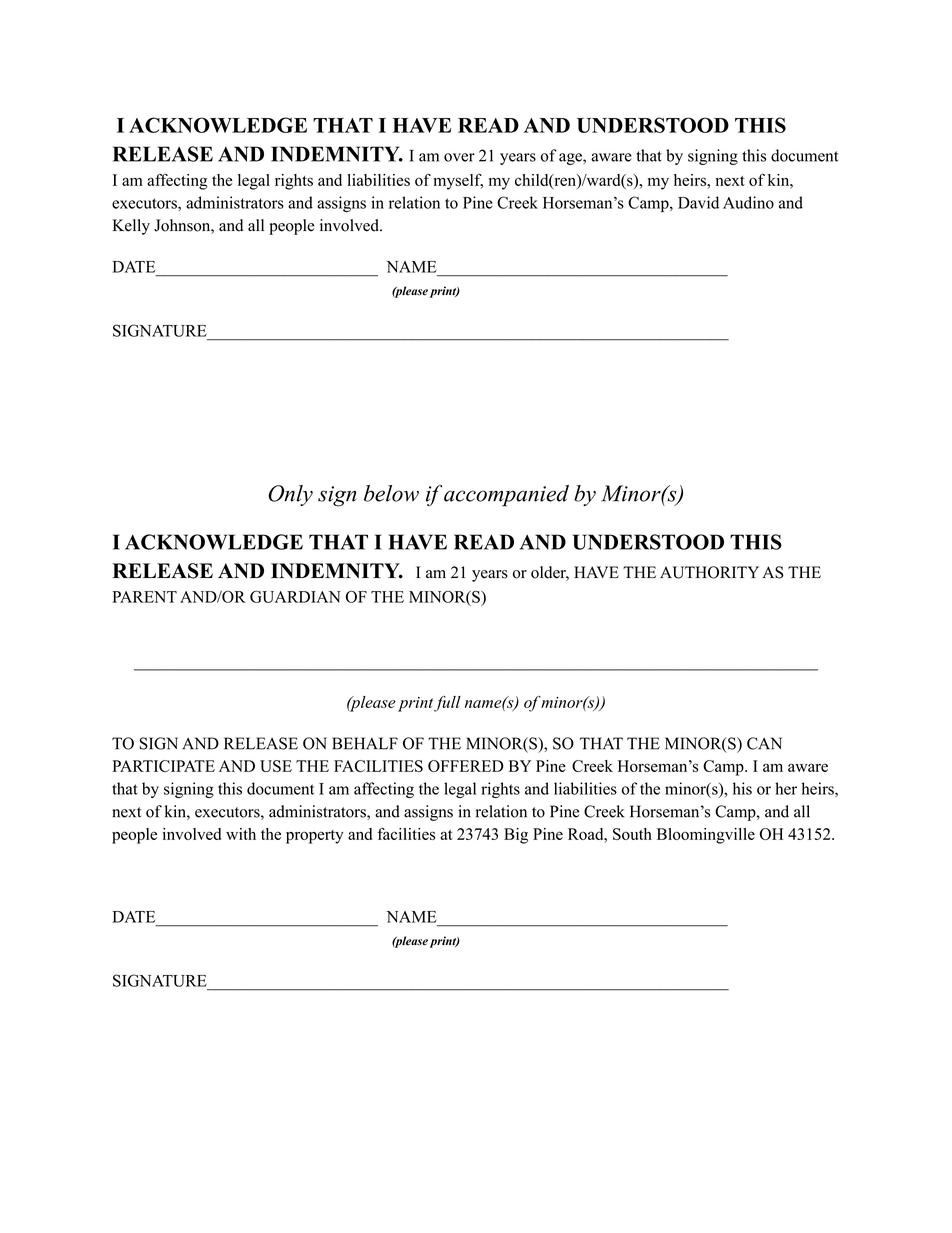 The image size is (952, 1233). What do you see at coordinates (391, 493) in the screenshot?
I see `below` at bounding box center [391, 493].
